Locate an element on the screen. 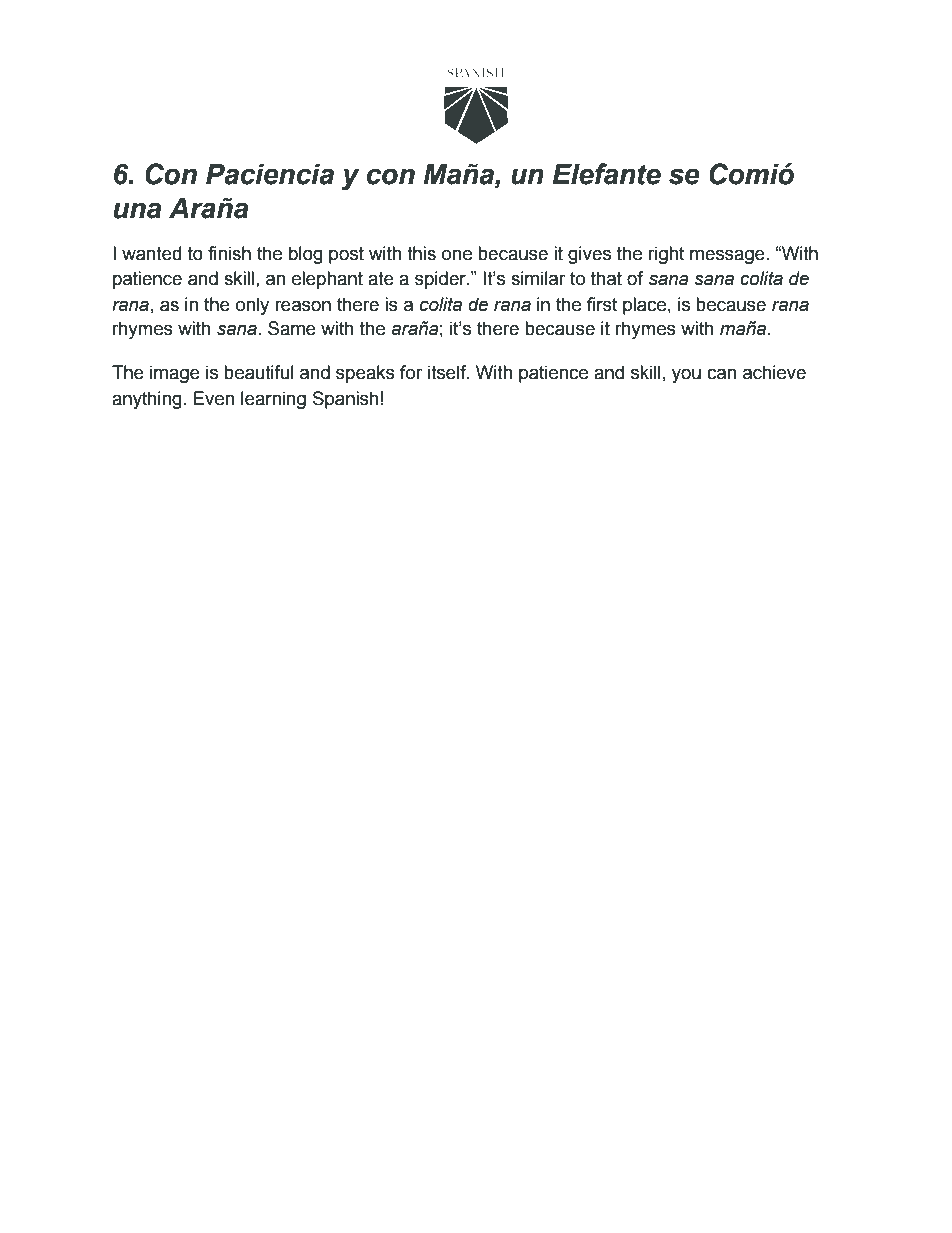 This screenshot has height=1233, width=952. Spanish is located at coordinates (346, 400).
